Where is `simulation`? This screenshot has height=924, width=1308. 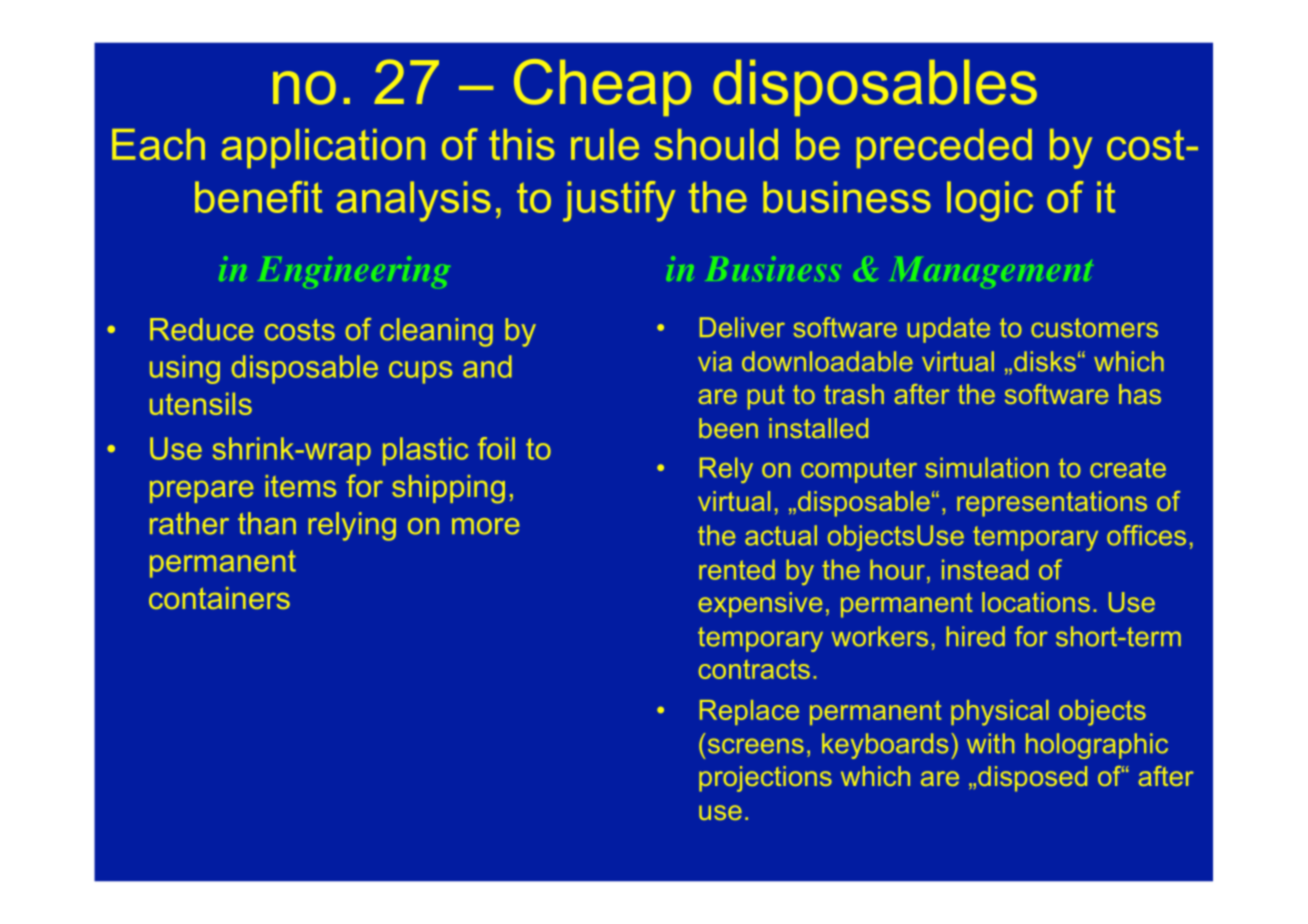
simulation is located at coordinates (986, 467).
